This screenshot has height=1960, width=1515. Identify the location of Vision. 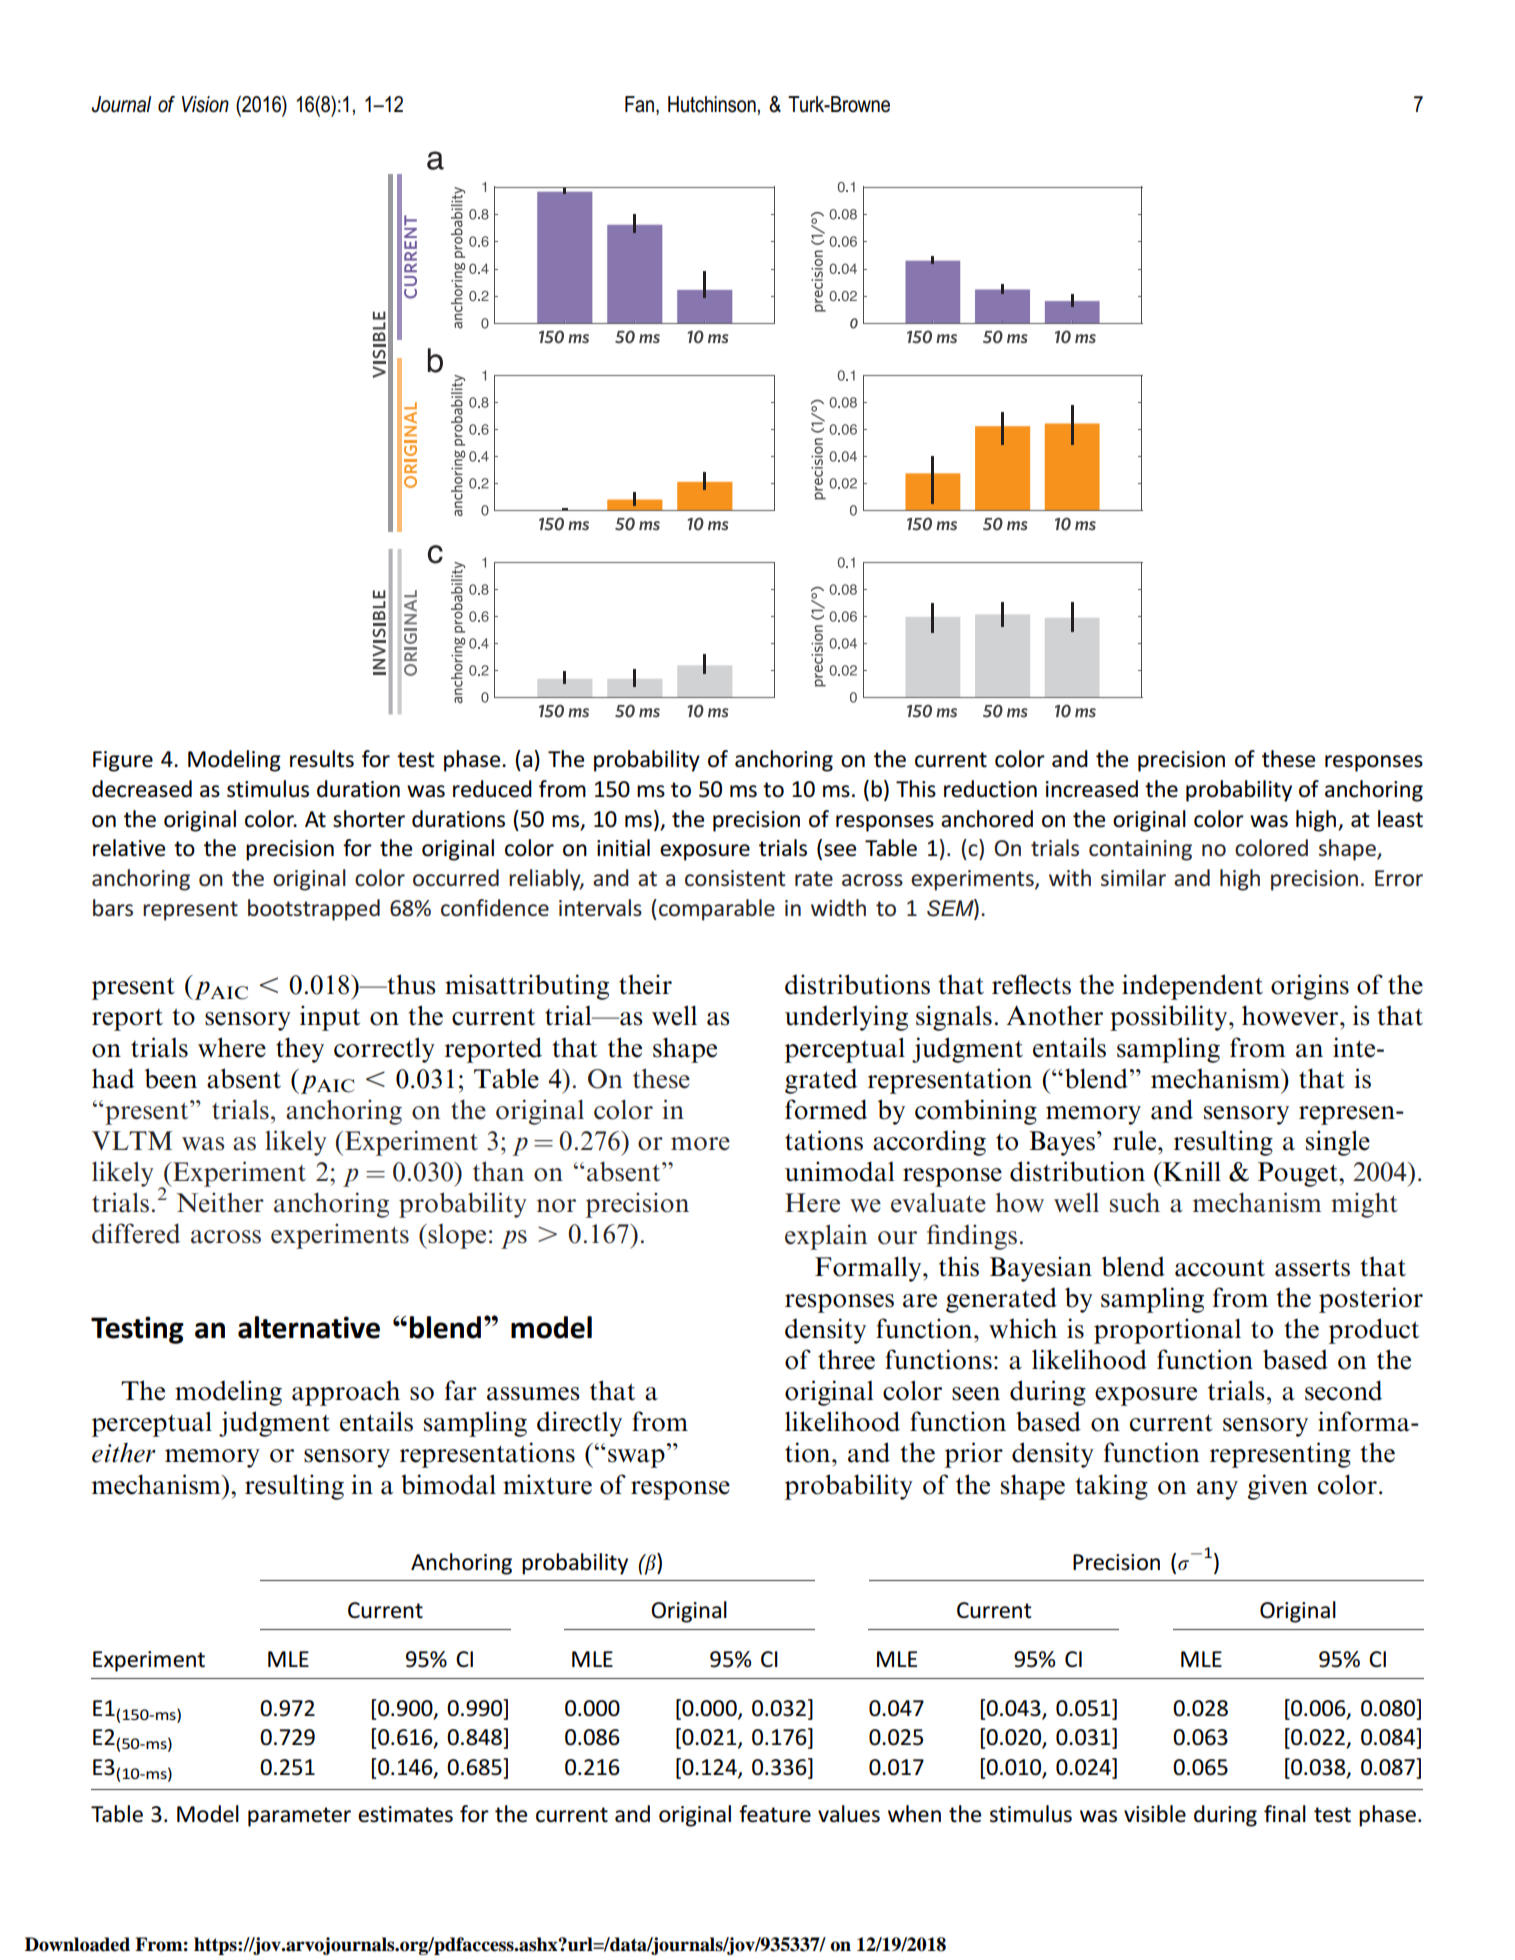
(205, 104).
